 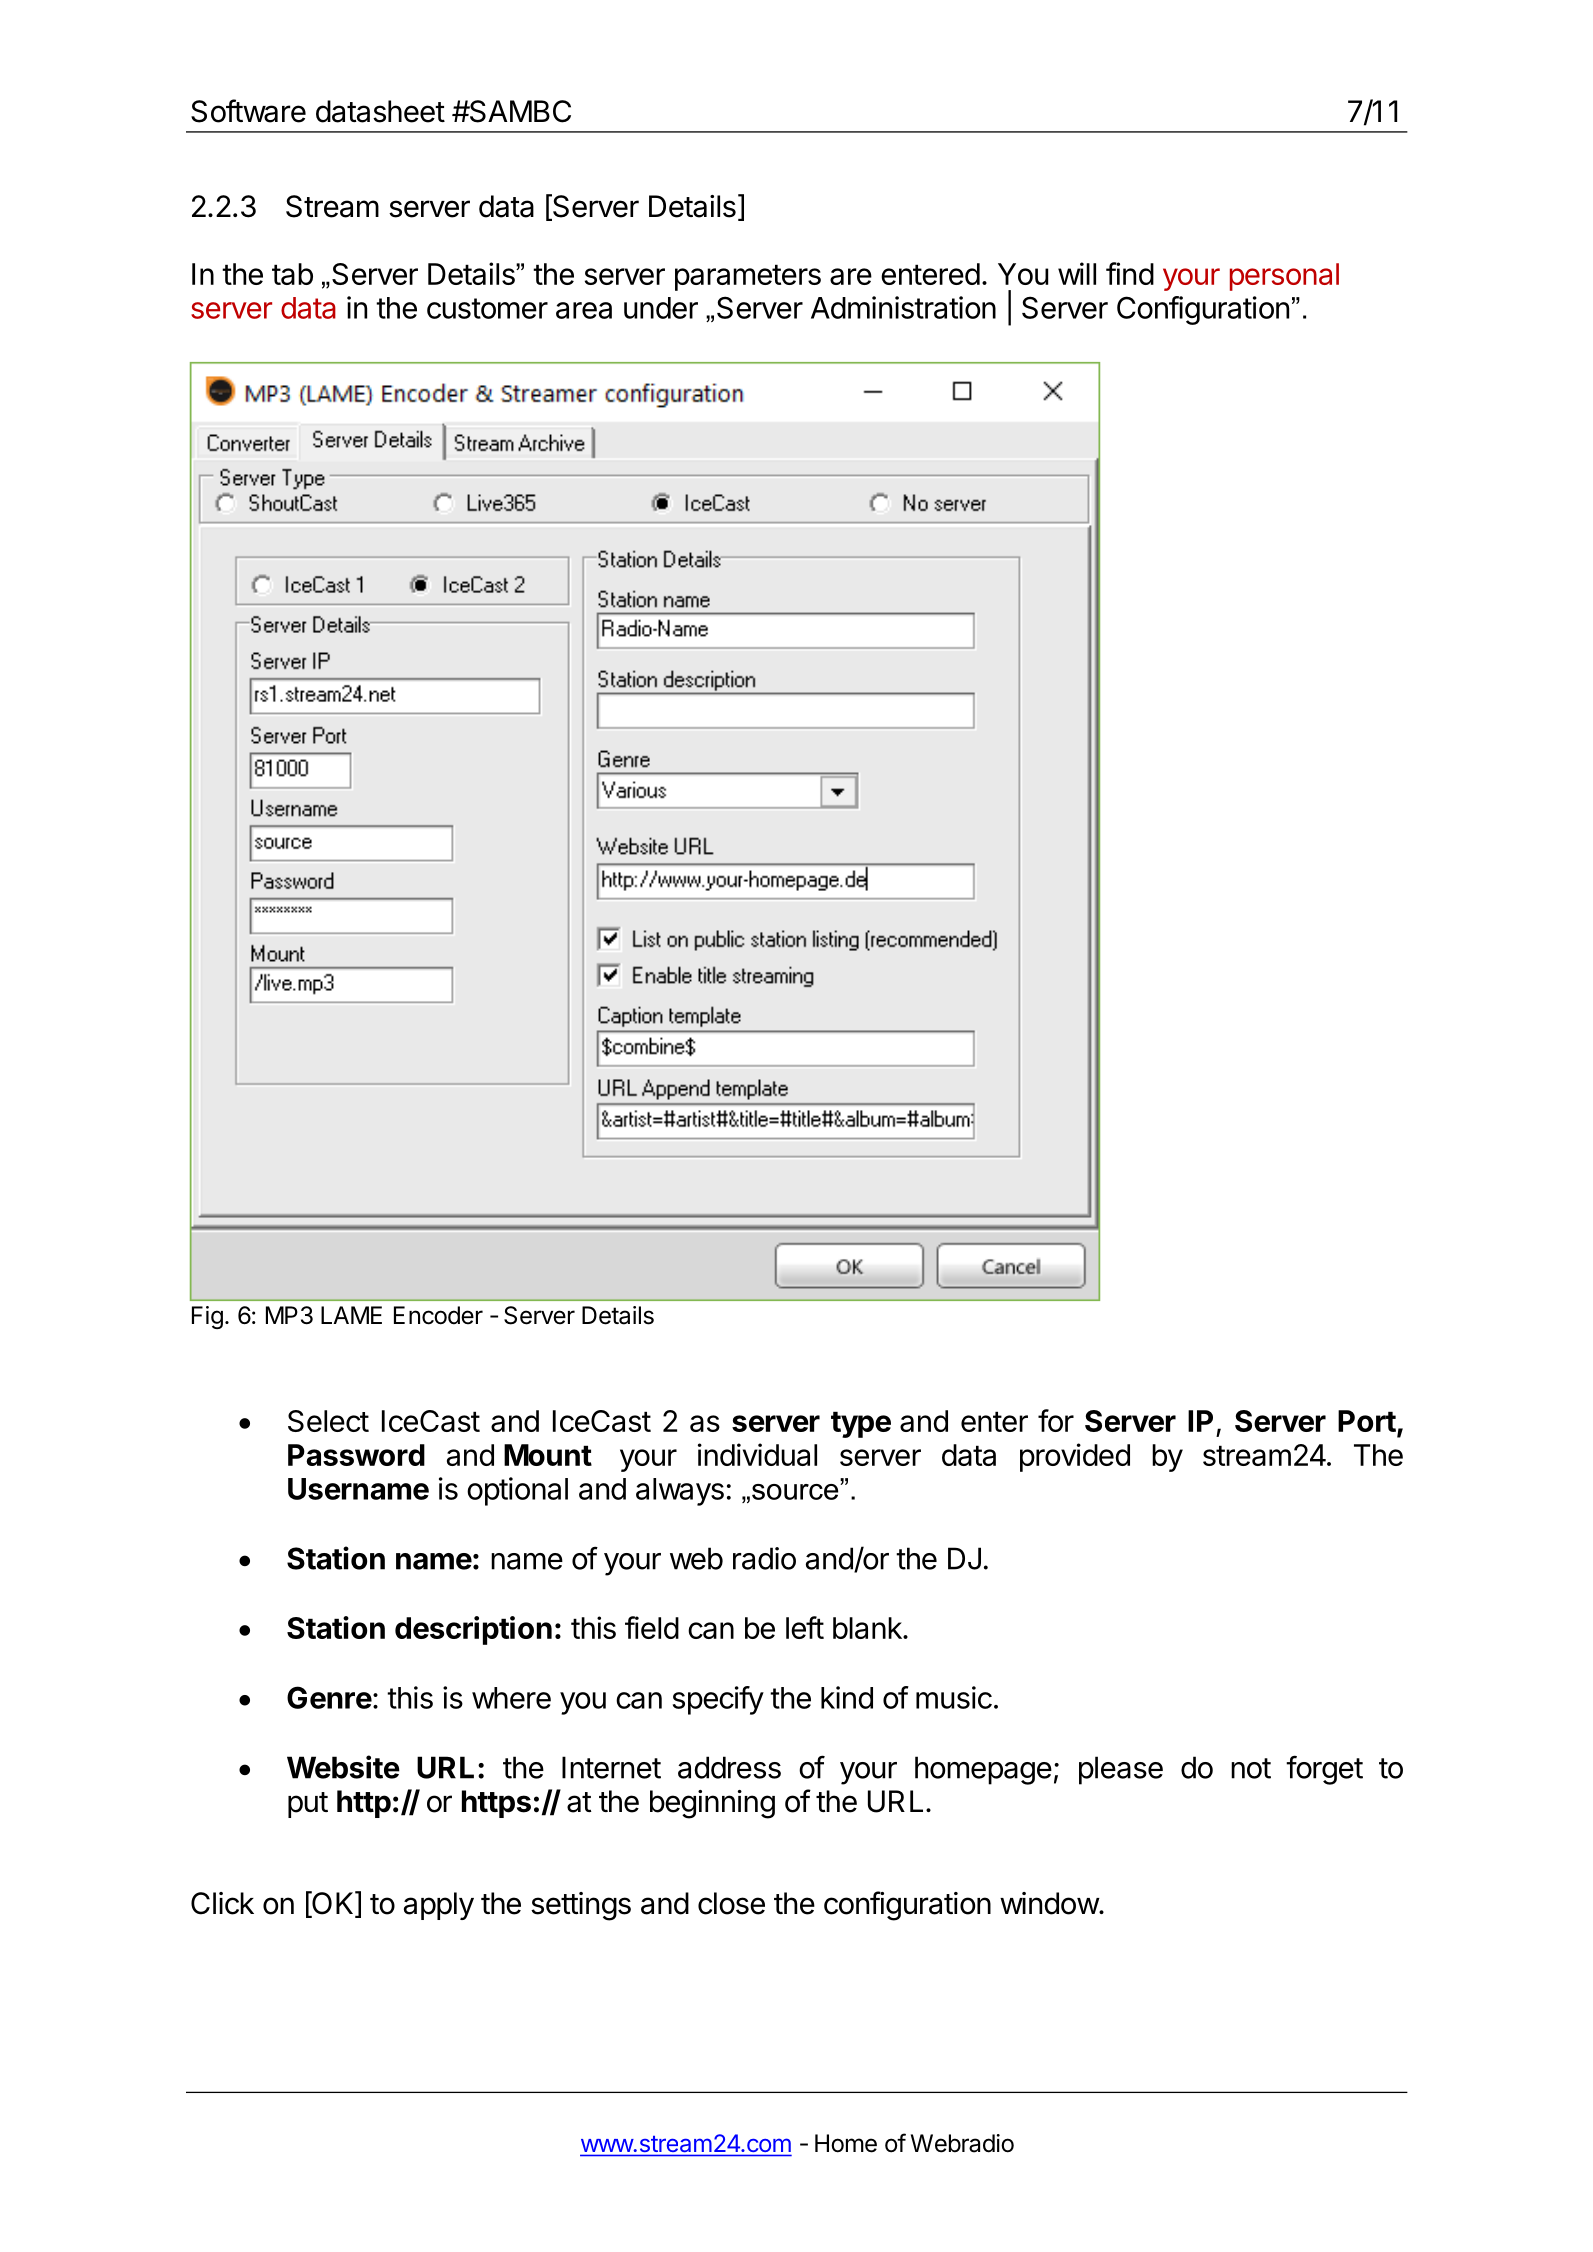 What do you see at coordinates (1367, 1421) in the screenshot?
I see `Port` at bounding box center [1367, 1421].
